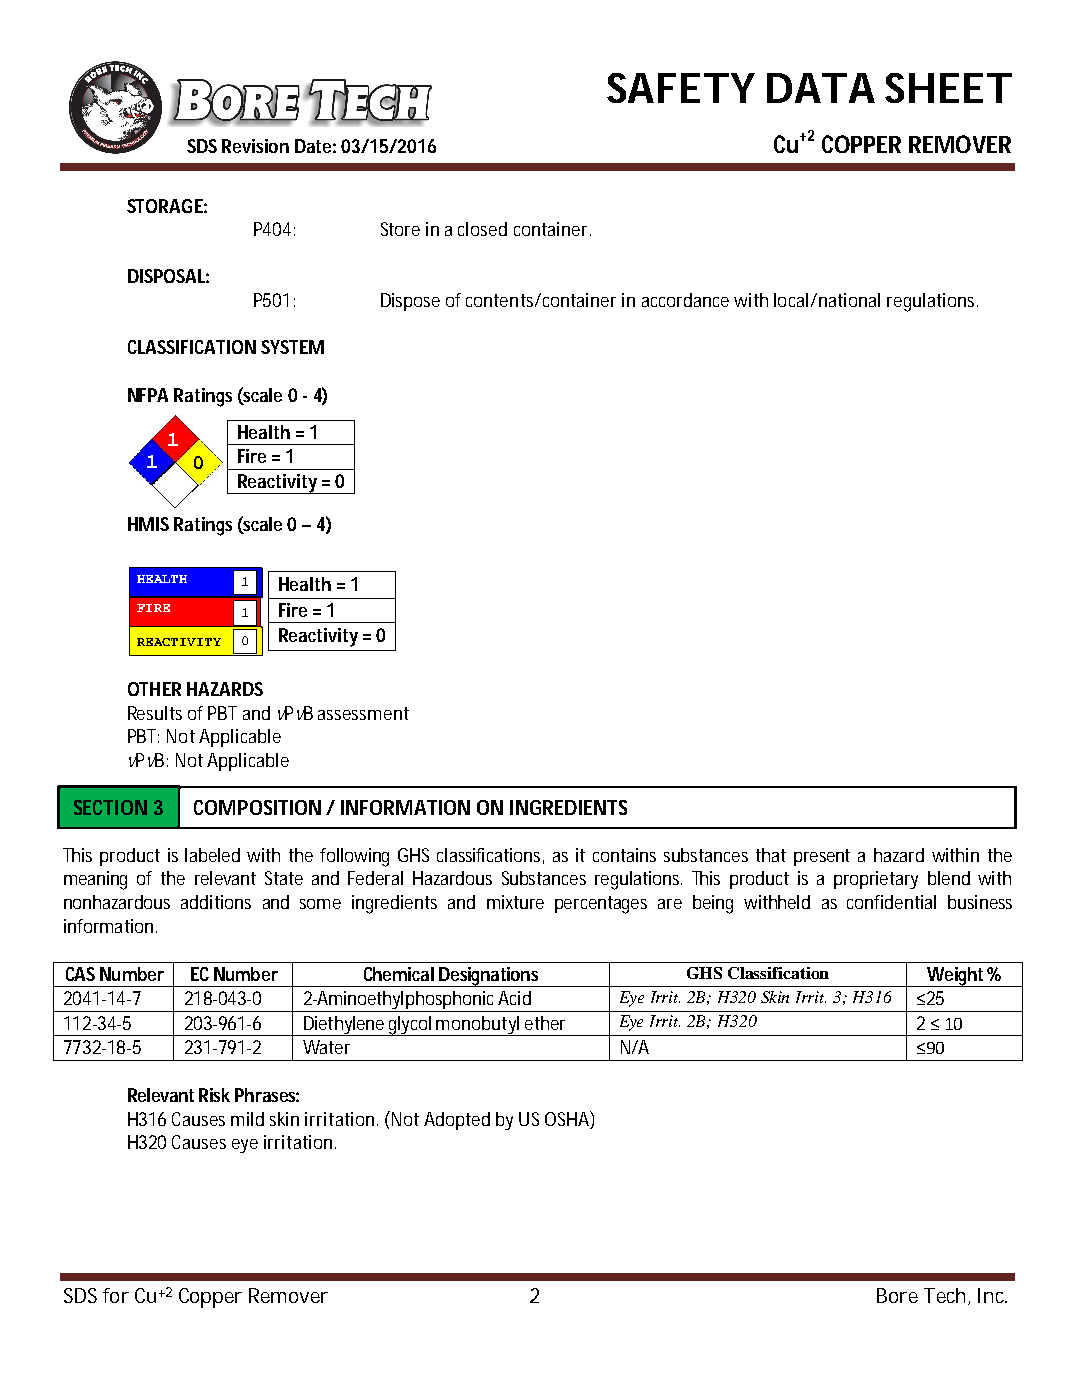 This image has height=1392, width=1076. What do you see at coordinates (822, 857) in the image?
I see `present` at bounding box center [822, 857].
